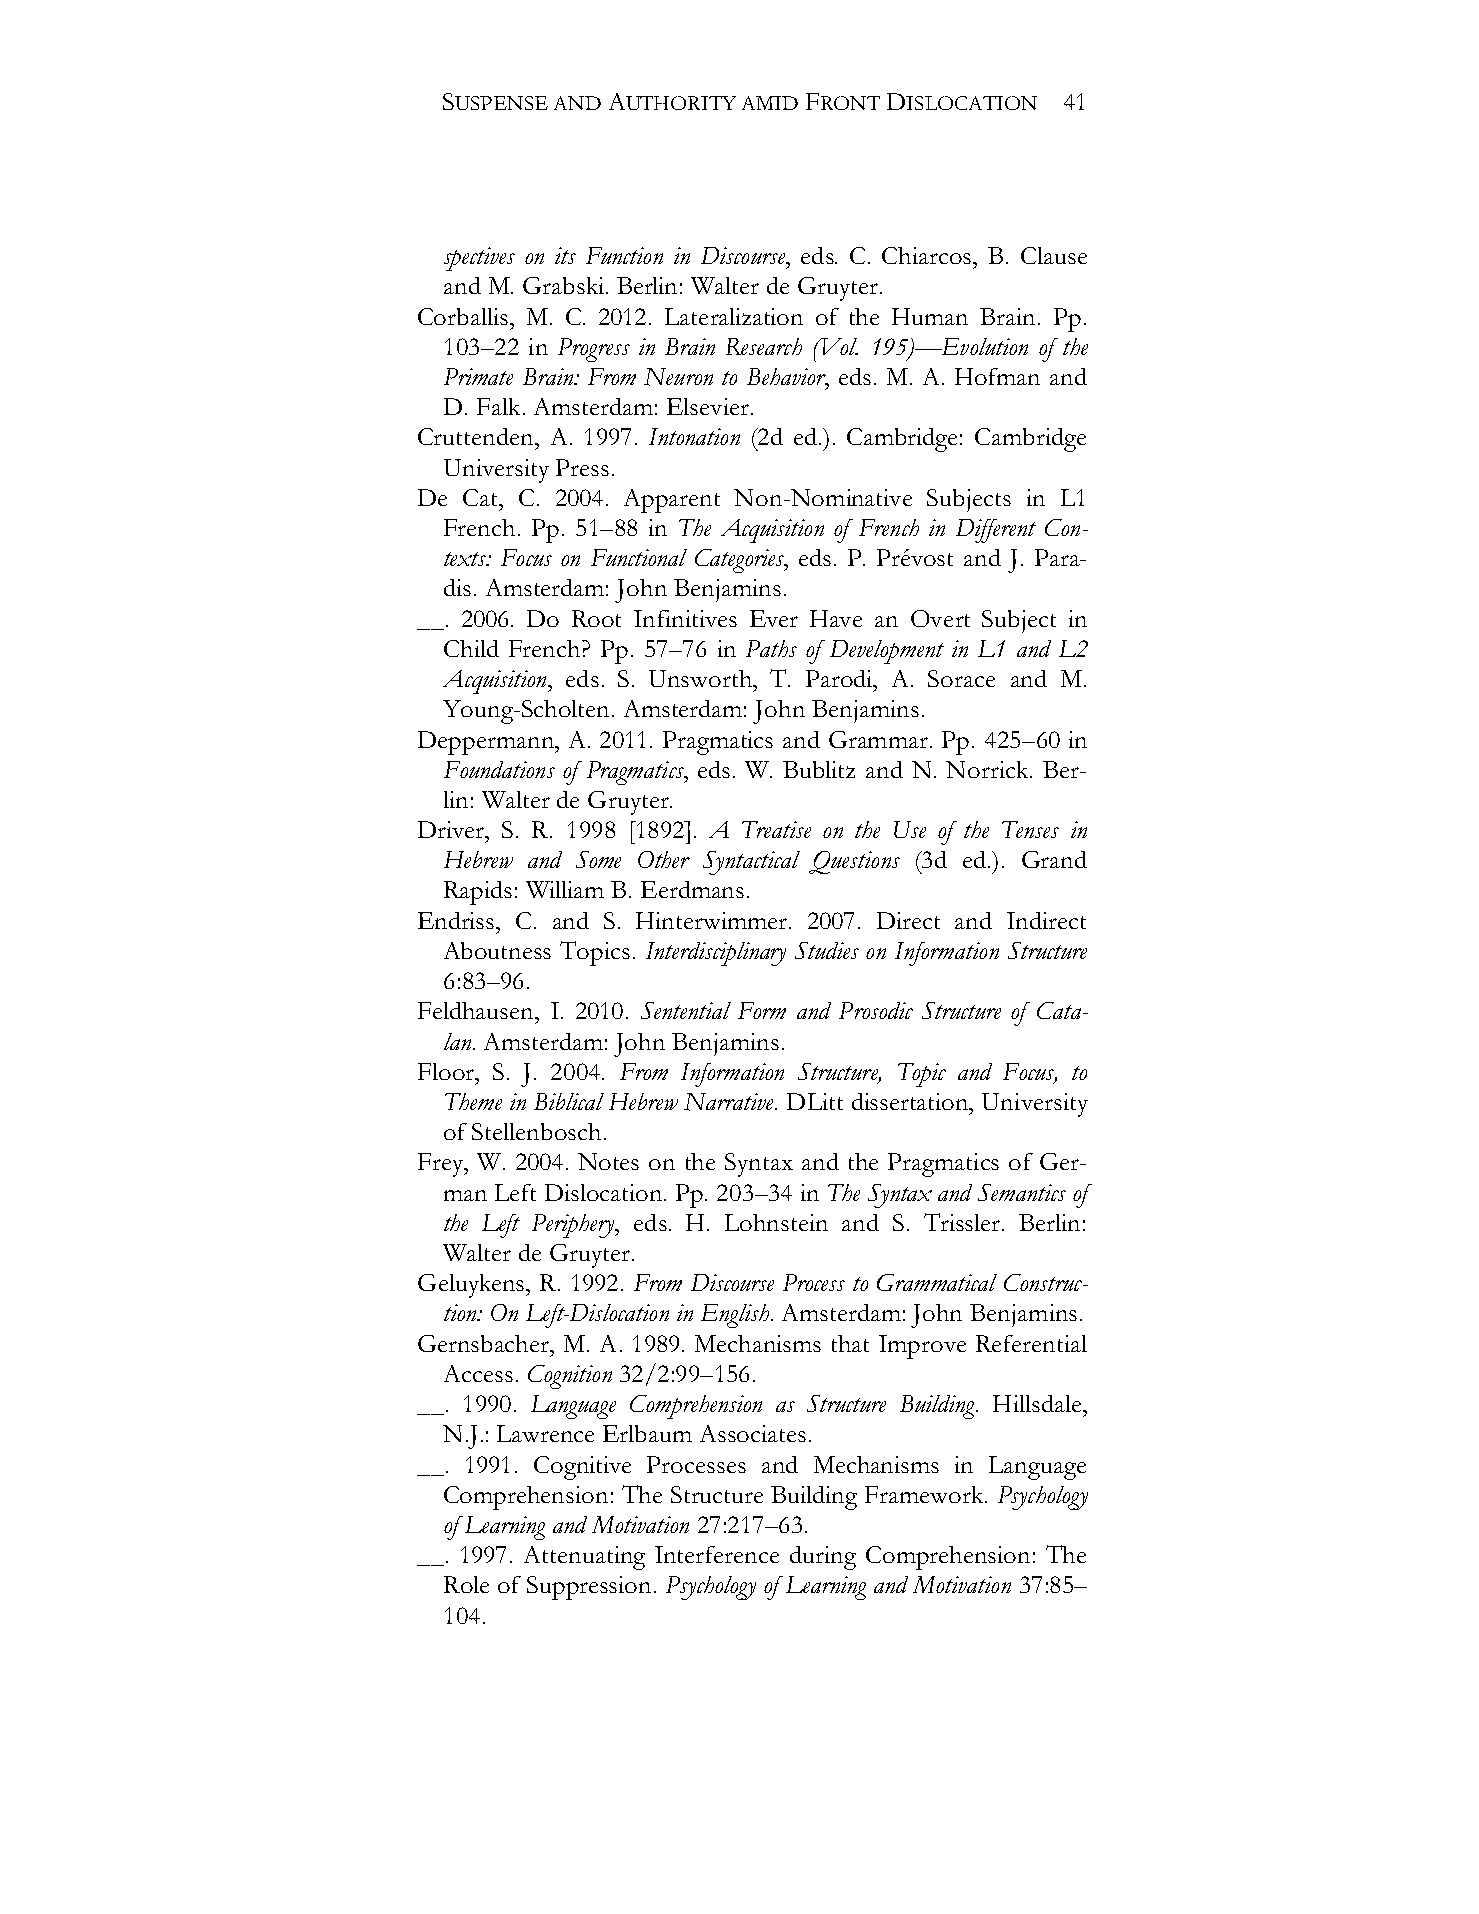 This screenshot has width=1479, height=1914. Describe the element at coordinates (565, 255) in the screenshot. I see `its` at that location.
